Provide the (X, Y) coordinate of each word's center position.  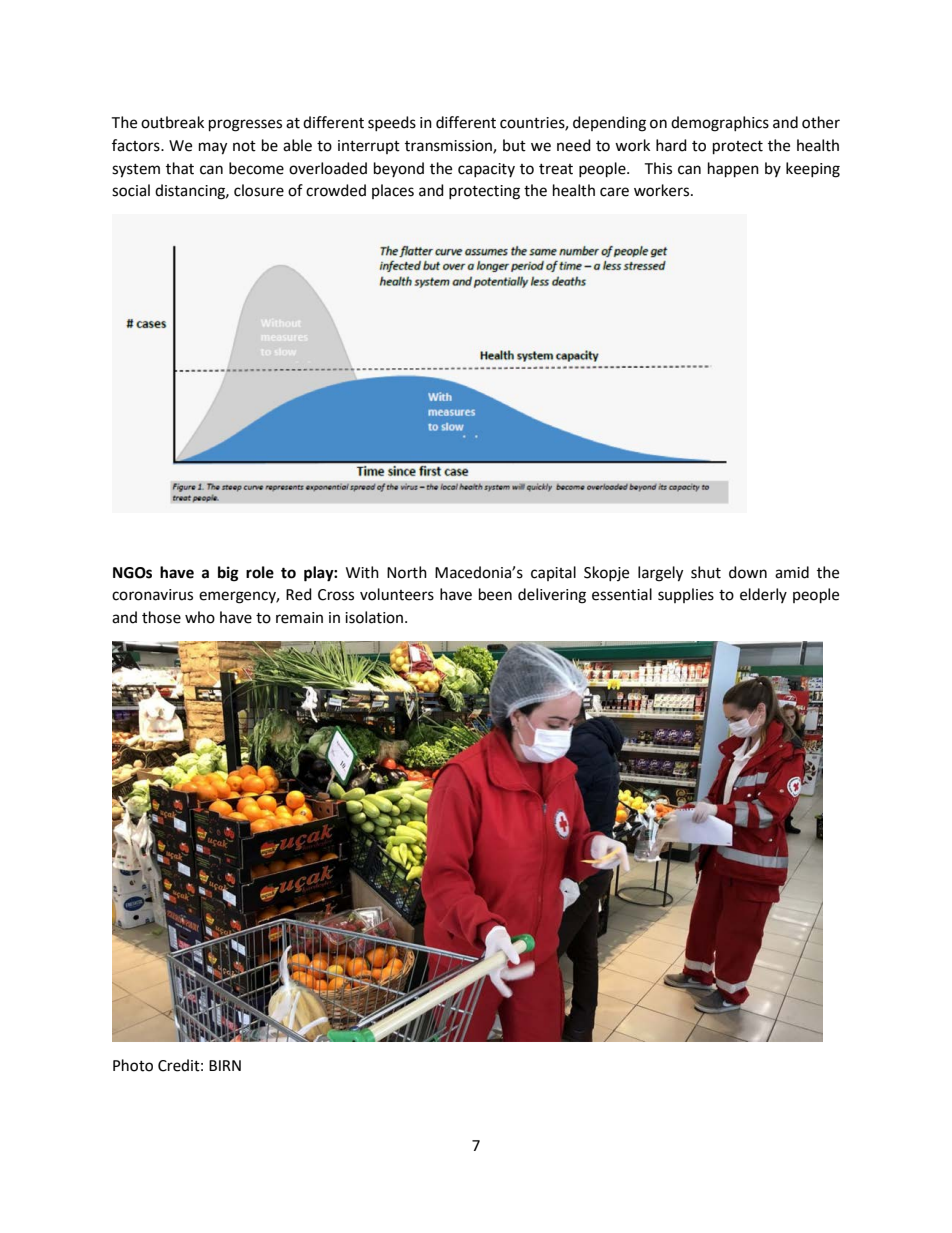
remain (299, 618)
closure (259, 190)
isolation (375, 617)
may (213, 148)
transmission (449, 147)
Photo (133, 1065)
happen (733, 170)
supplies (686, 595)
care (614, 192)
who (200, 617)
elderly (763, 595)
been (495, 594)
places (393, 191)
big (228, 574)
